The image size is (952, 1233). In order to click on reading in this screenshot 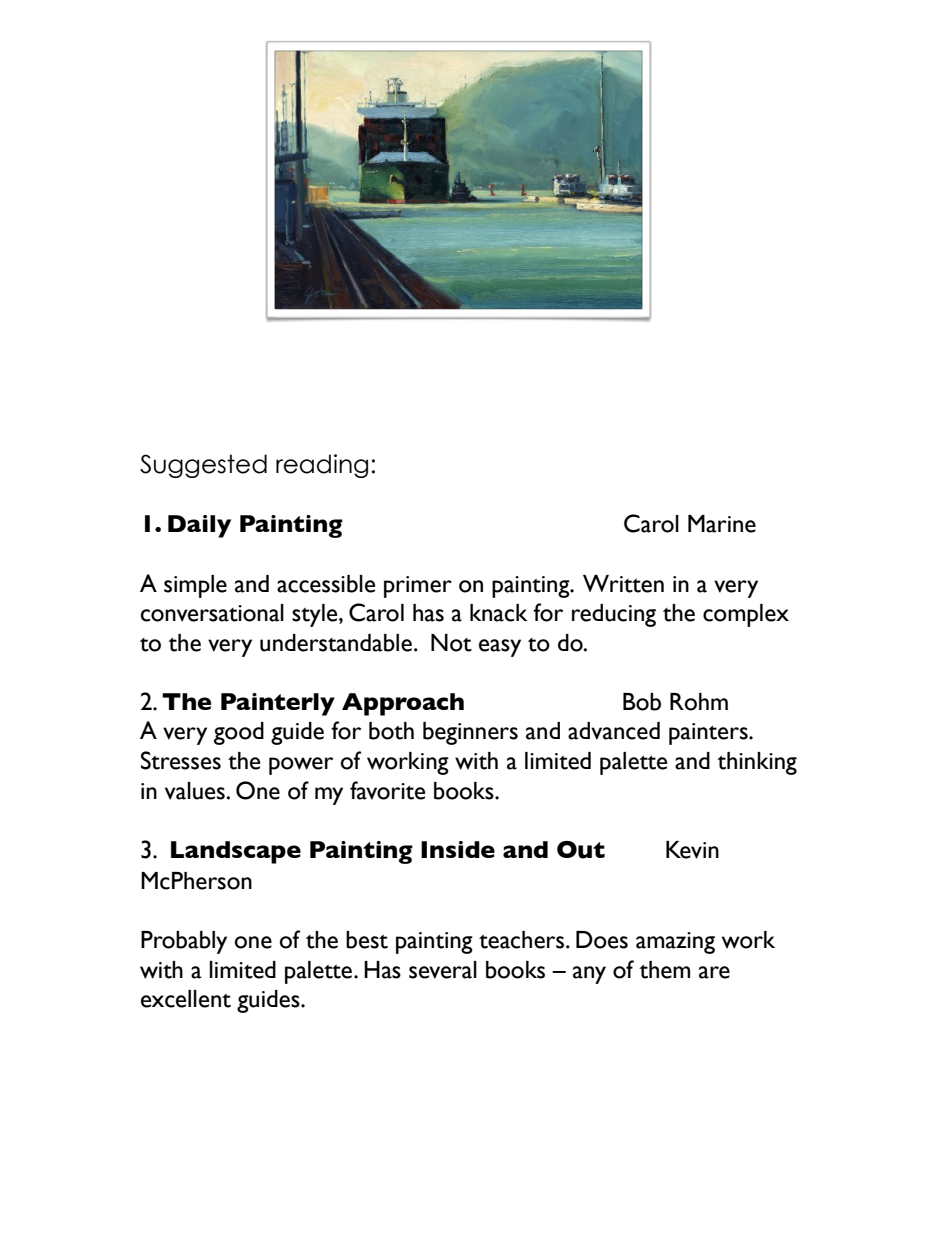, I will do `click(322, 466)`.
